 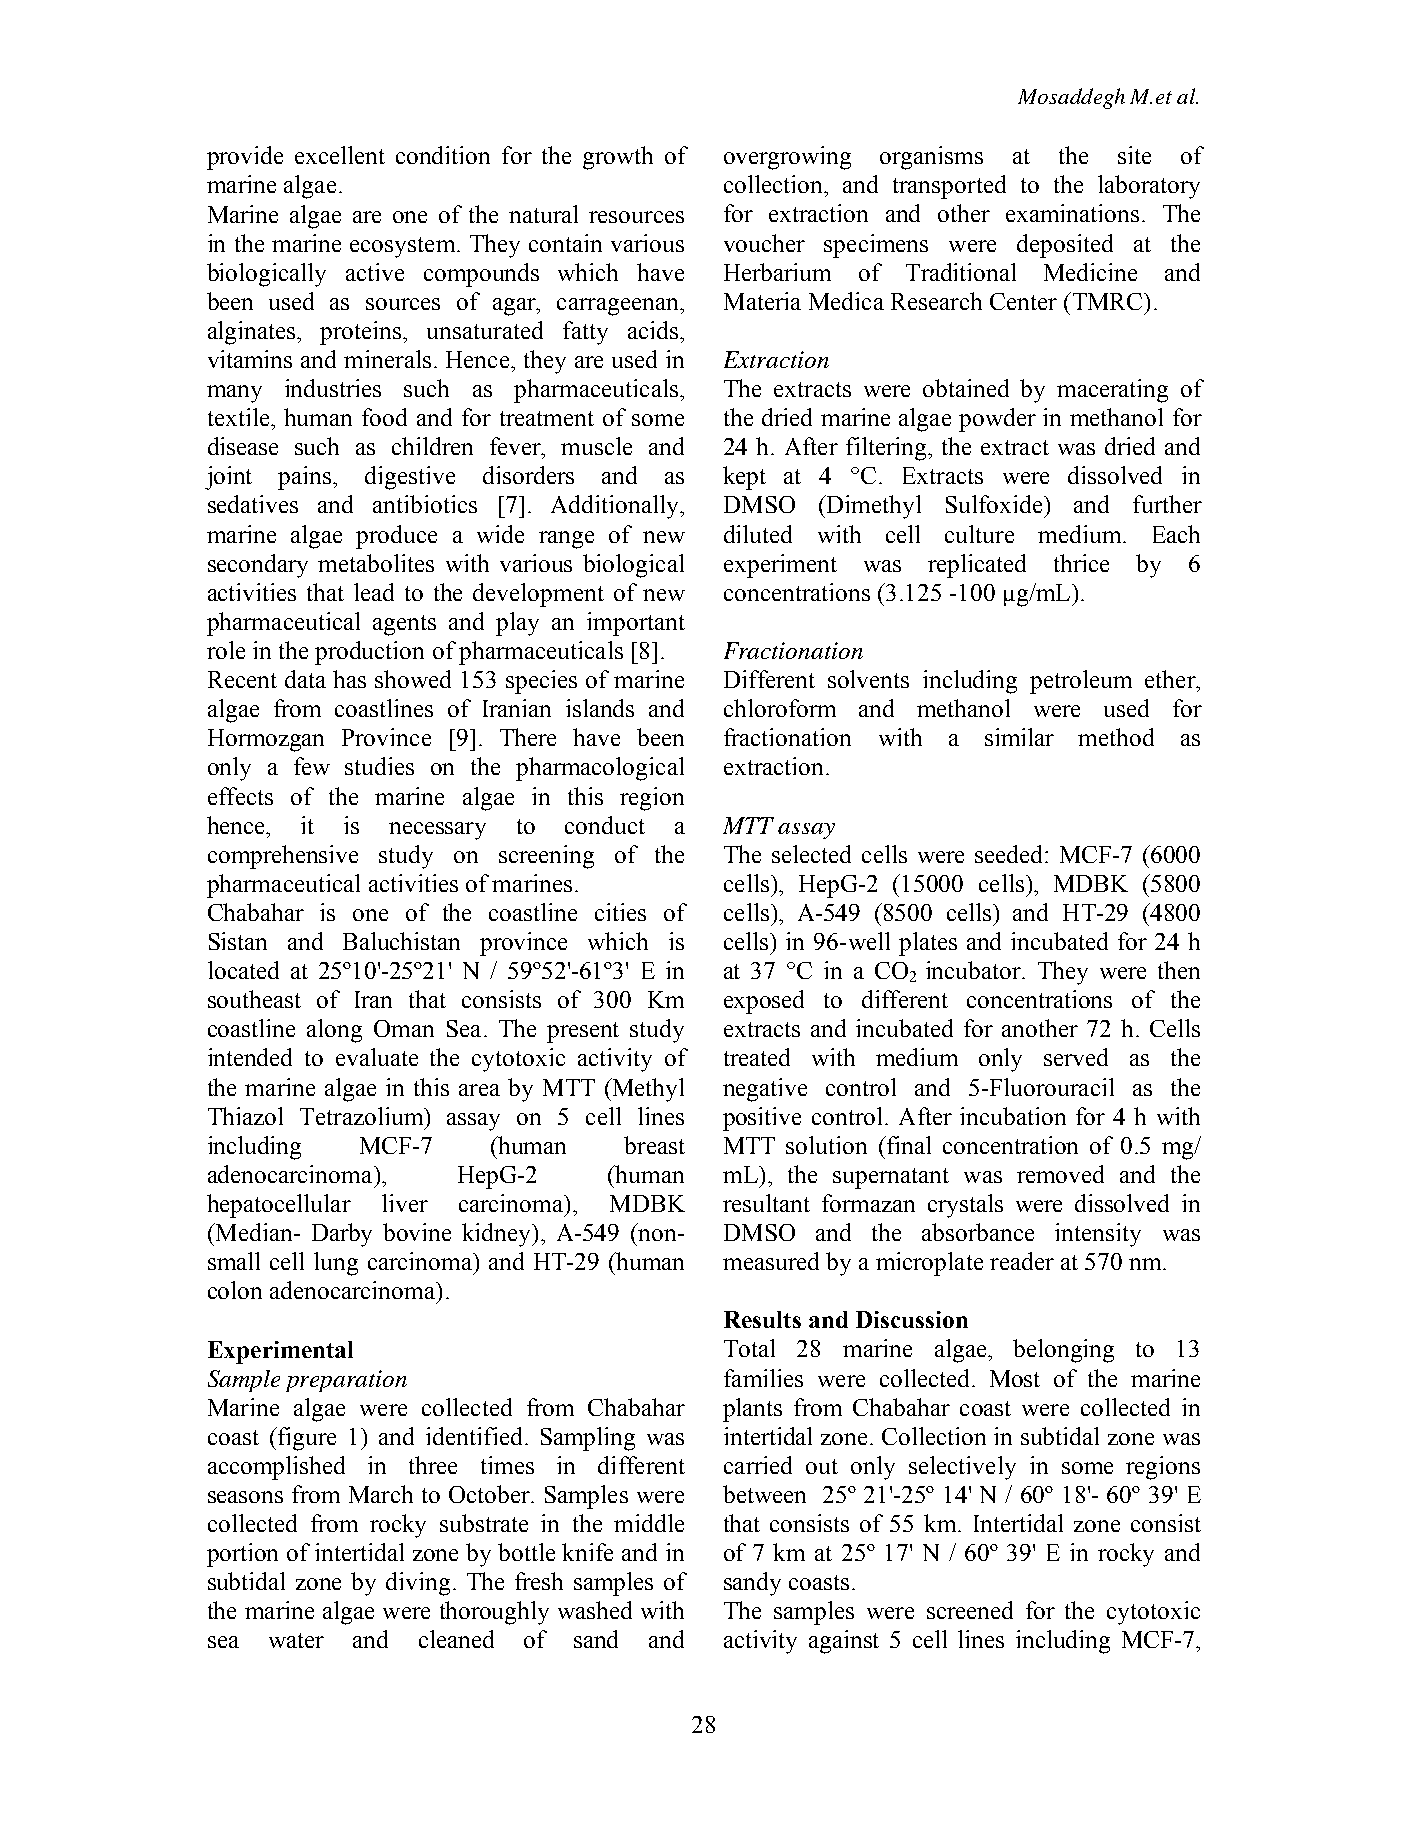 I want to click on measured, so click(x=771, y=1261).
